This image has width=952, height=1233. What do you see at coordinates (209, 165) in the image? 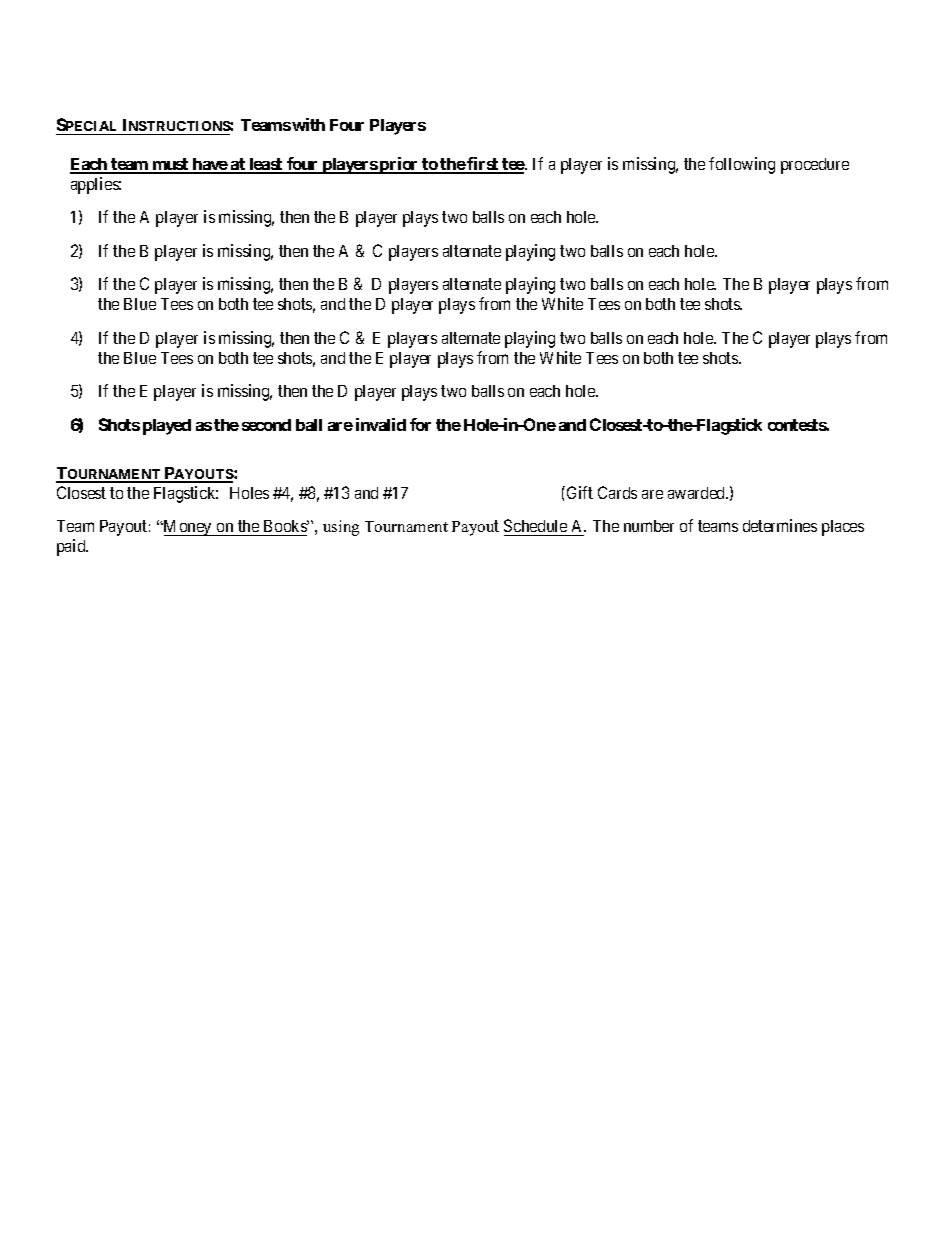
I see `have` at bounding box center [209, 165].
